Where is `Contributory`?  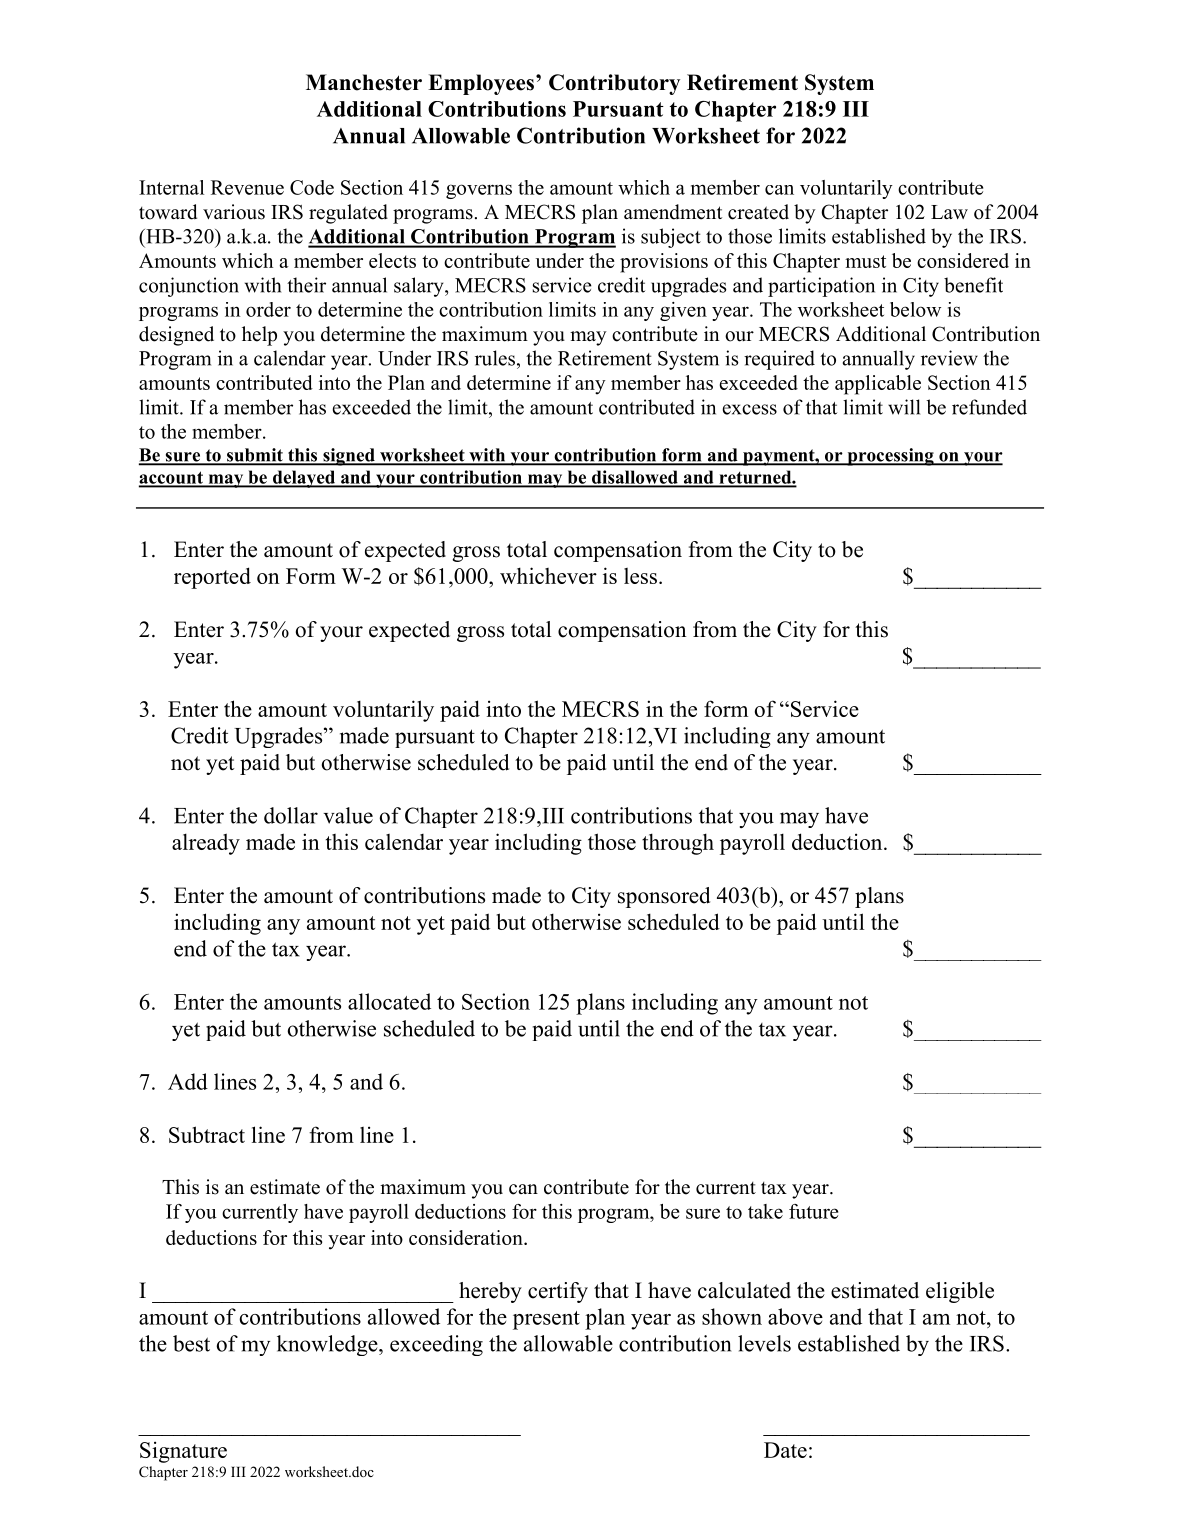
Contributory is located at coordinates (614, 84).
